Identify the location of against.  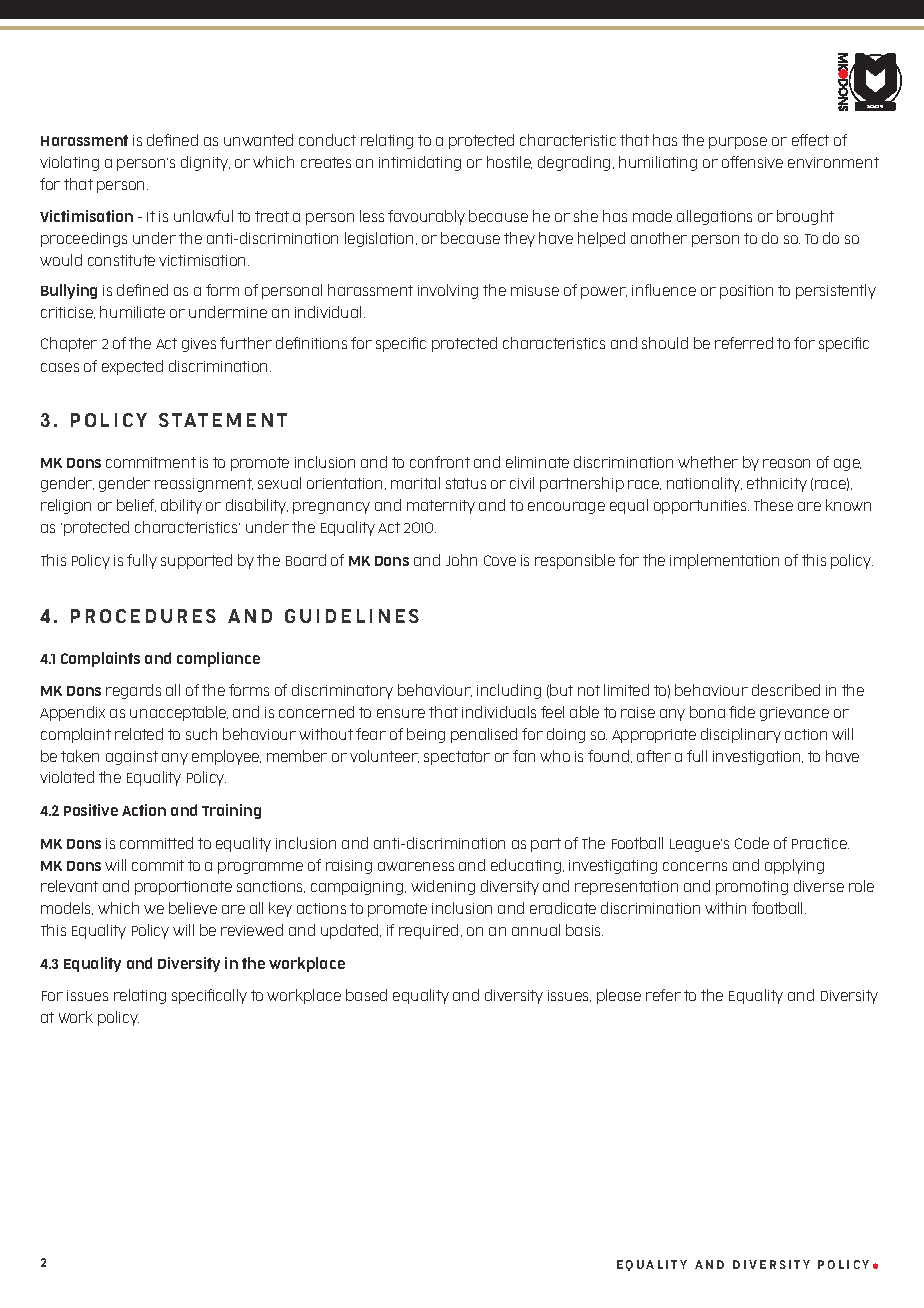
(132, 758).
